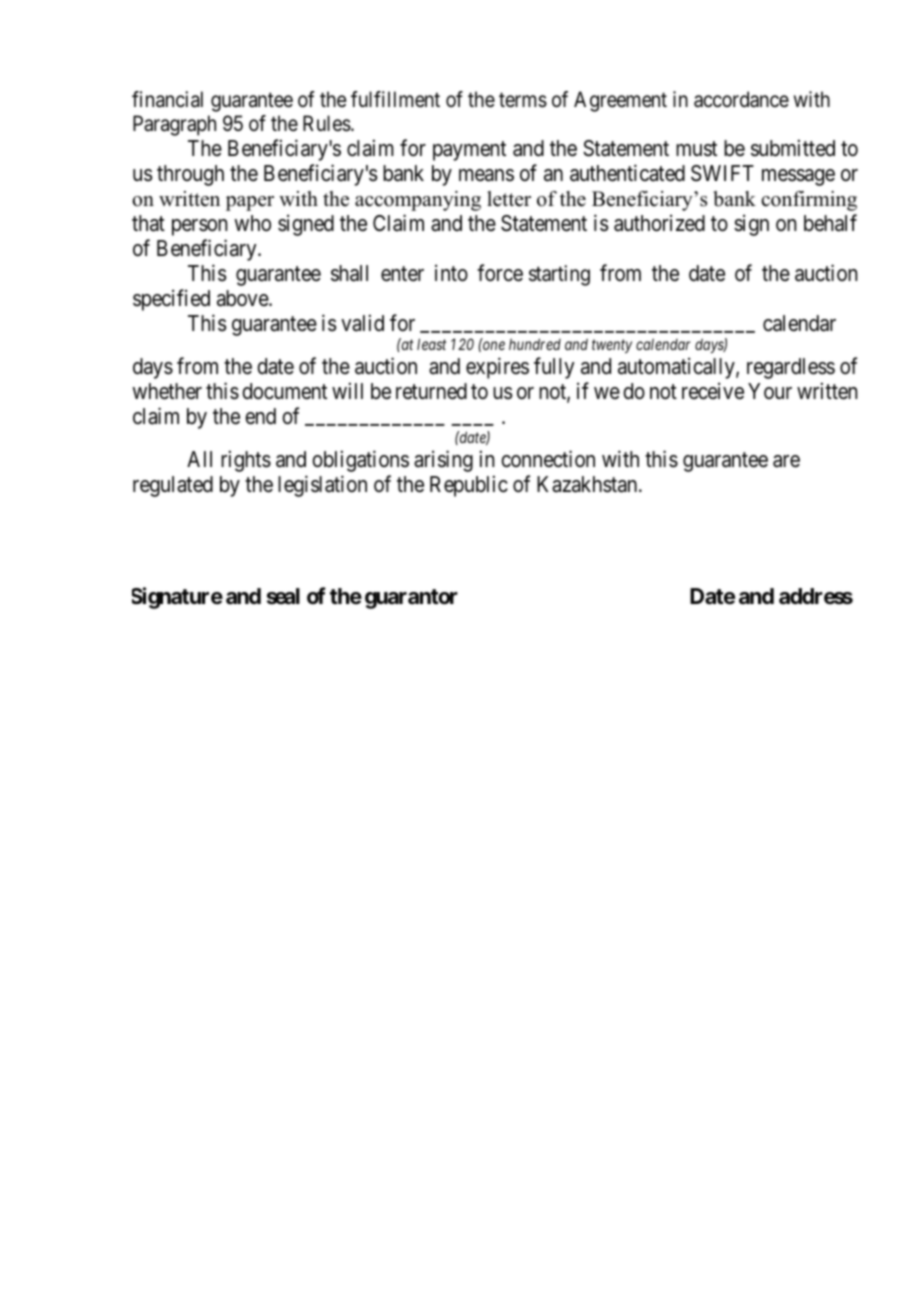  Describe the element at coordinates (494, 345) in the image. I see `one` at that location.
